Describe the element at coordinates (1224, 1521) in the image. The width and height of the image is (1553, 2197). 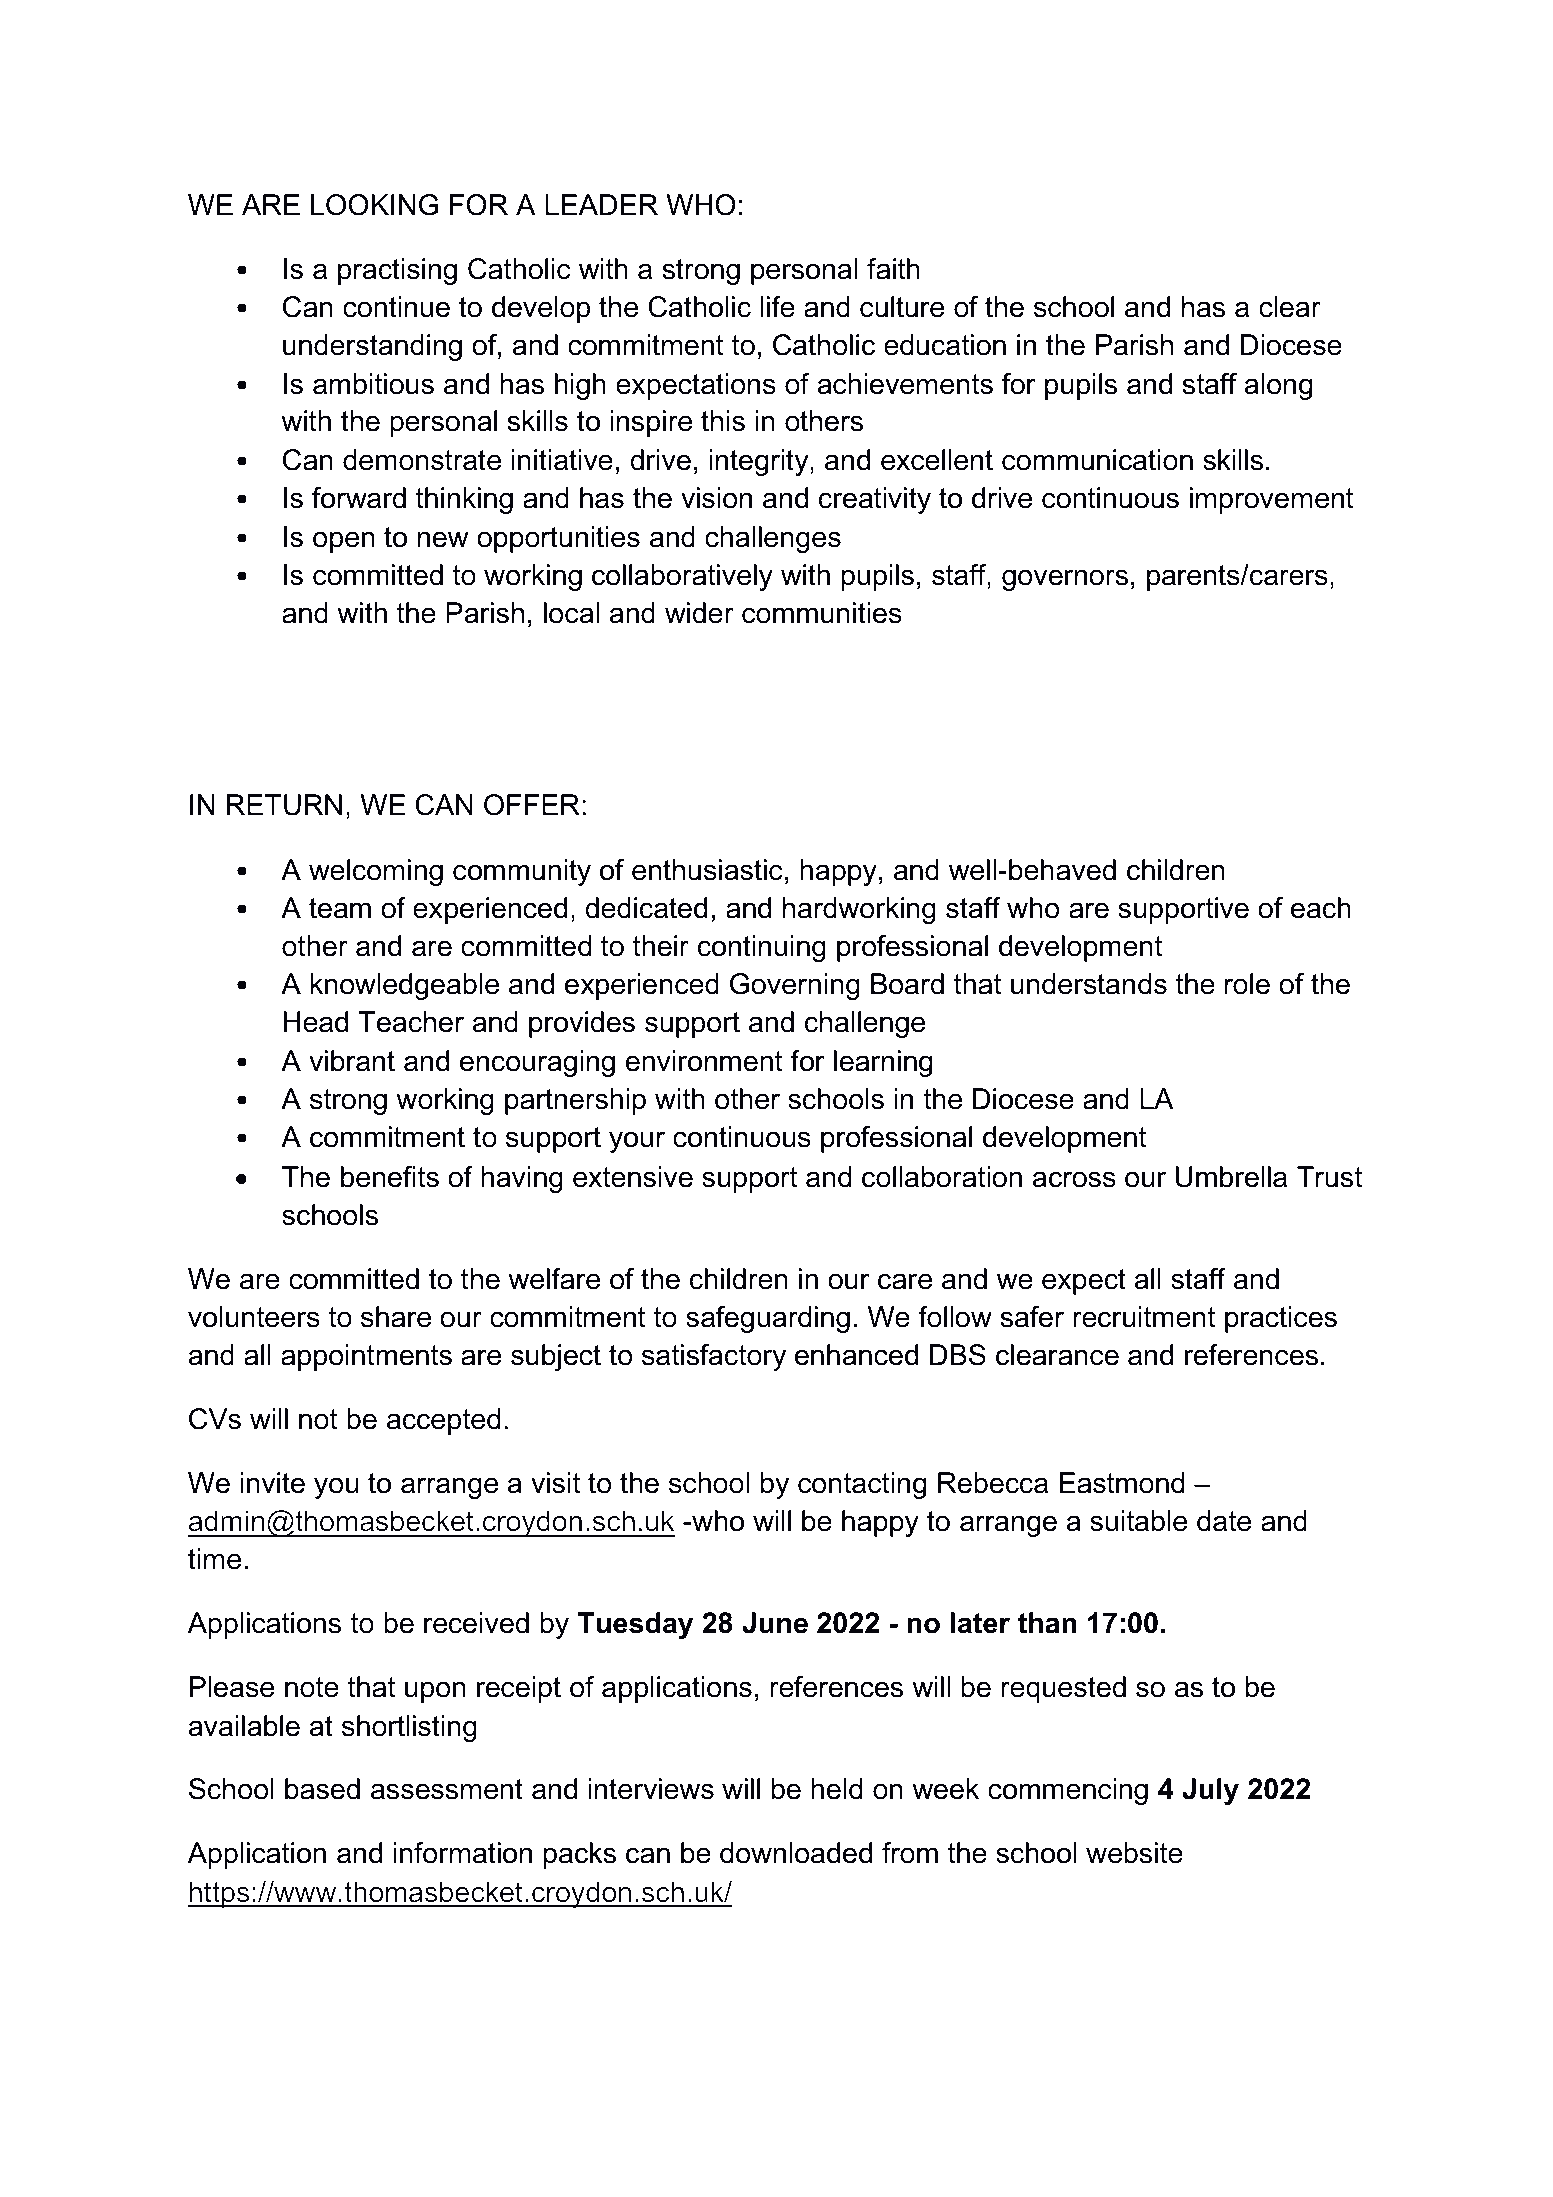
I see `date` at that location.
